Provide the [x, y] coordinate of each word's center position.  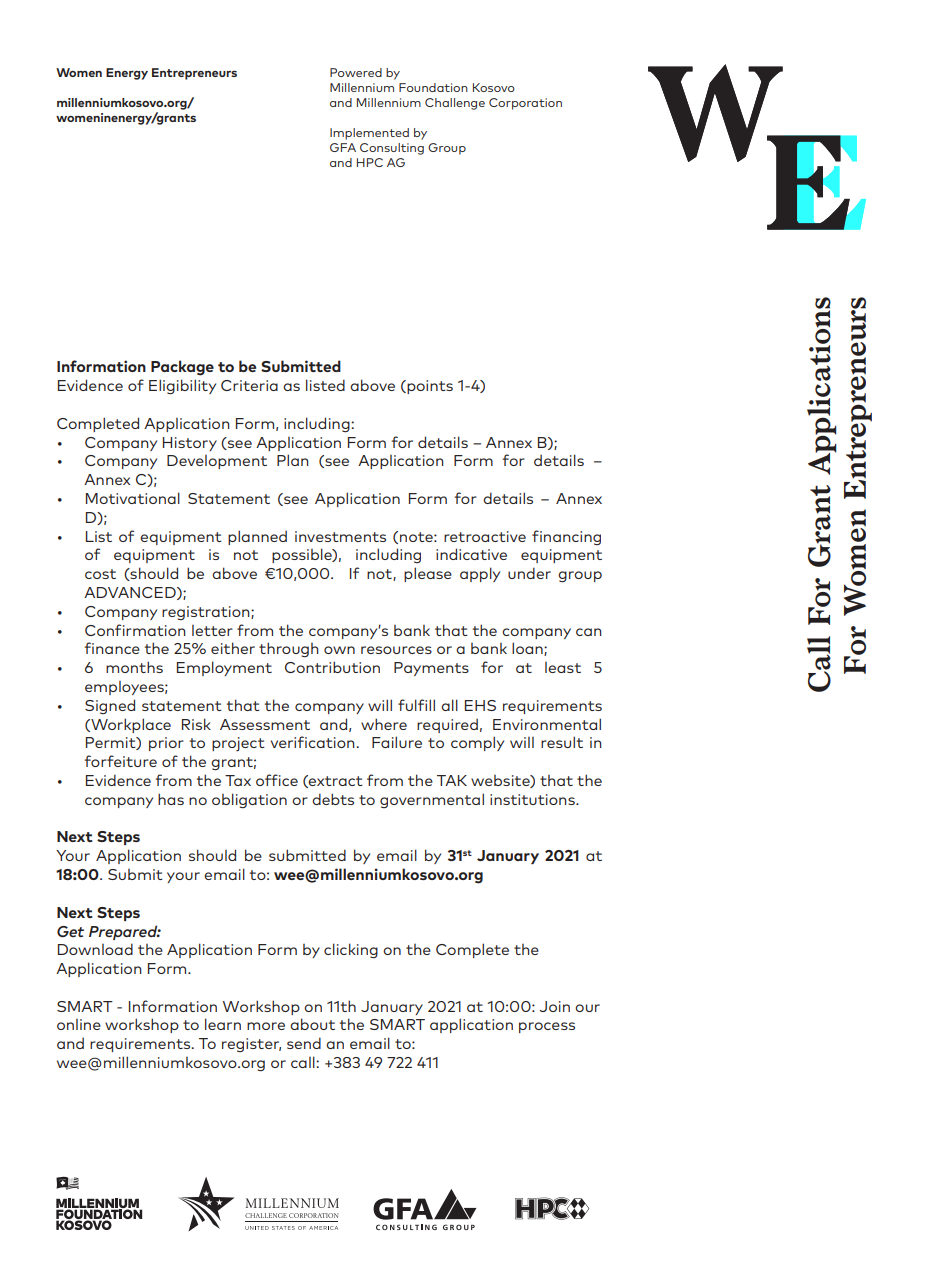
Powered [356, 72]
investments [340, 536]
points [429, 387]
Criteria [249, 385]
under [529, 573]
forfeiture [121, 761]
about [312, 1024]
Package [182, 368]
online [79, 1024]
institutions [533, 799]
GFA [343, 147]
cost [100, 574]
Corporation [525, 104]
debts [333, 799]
